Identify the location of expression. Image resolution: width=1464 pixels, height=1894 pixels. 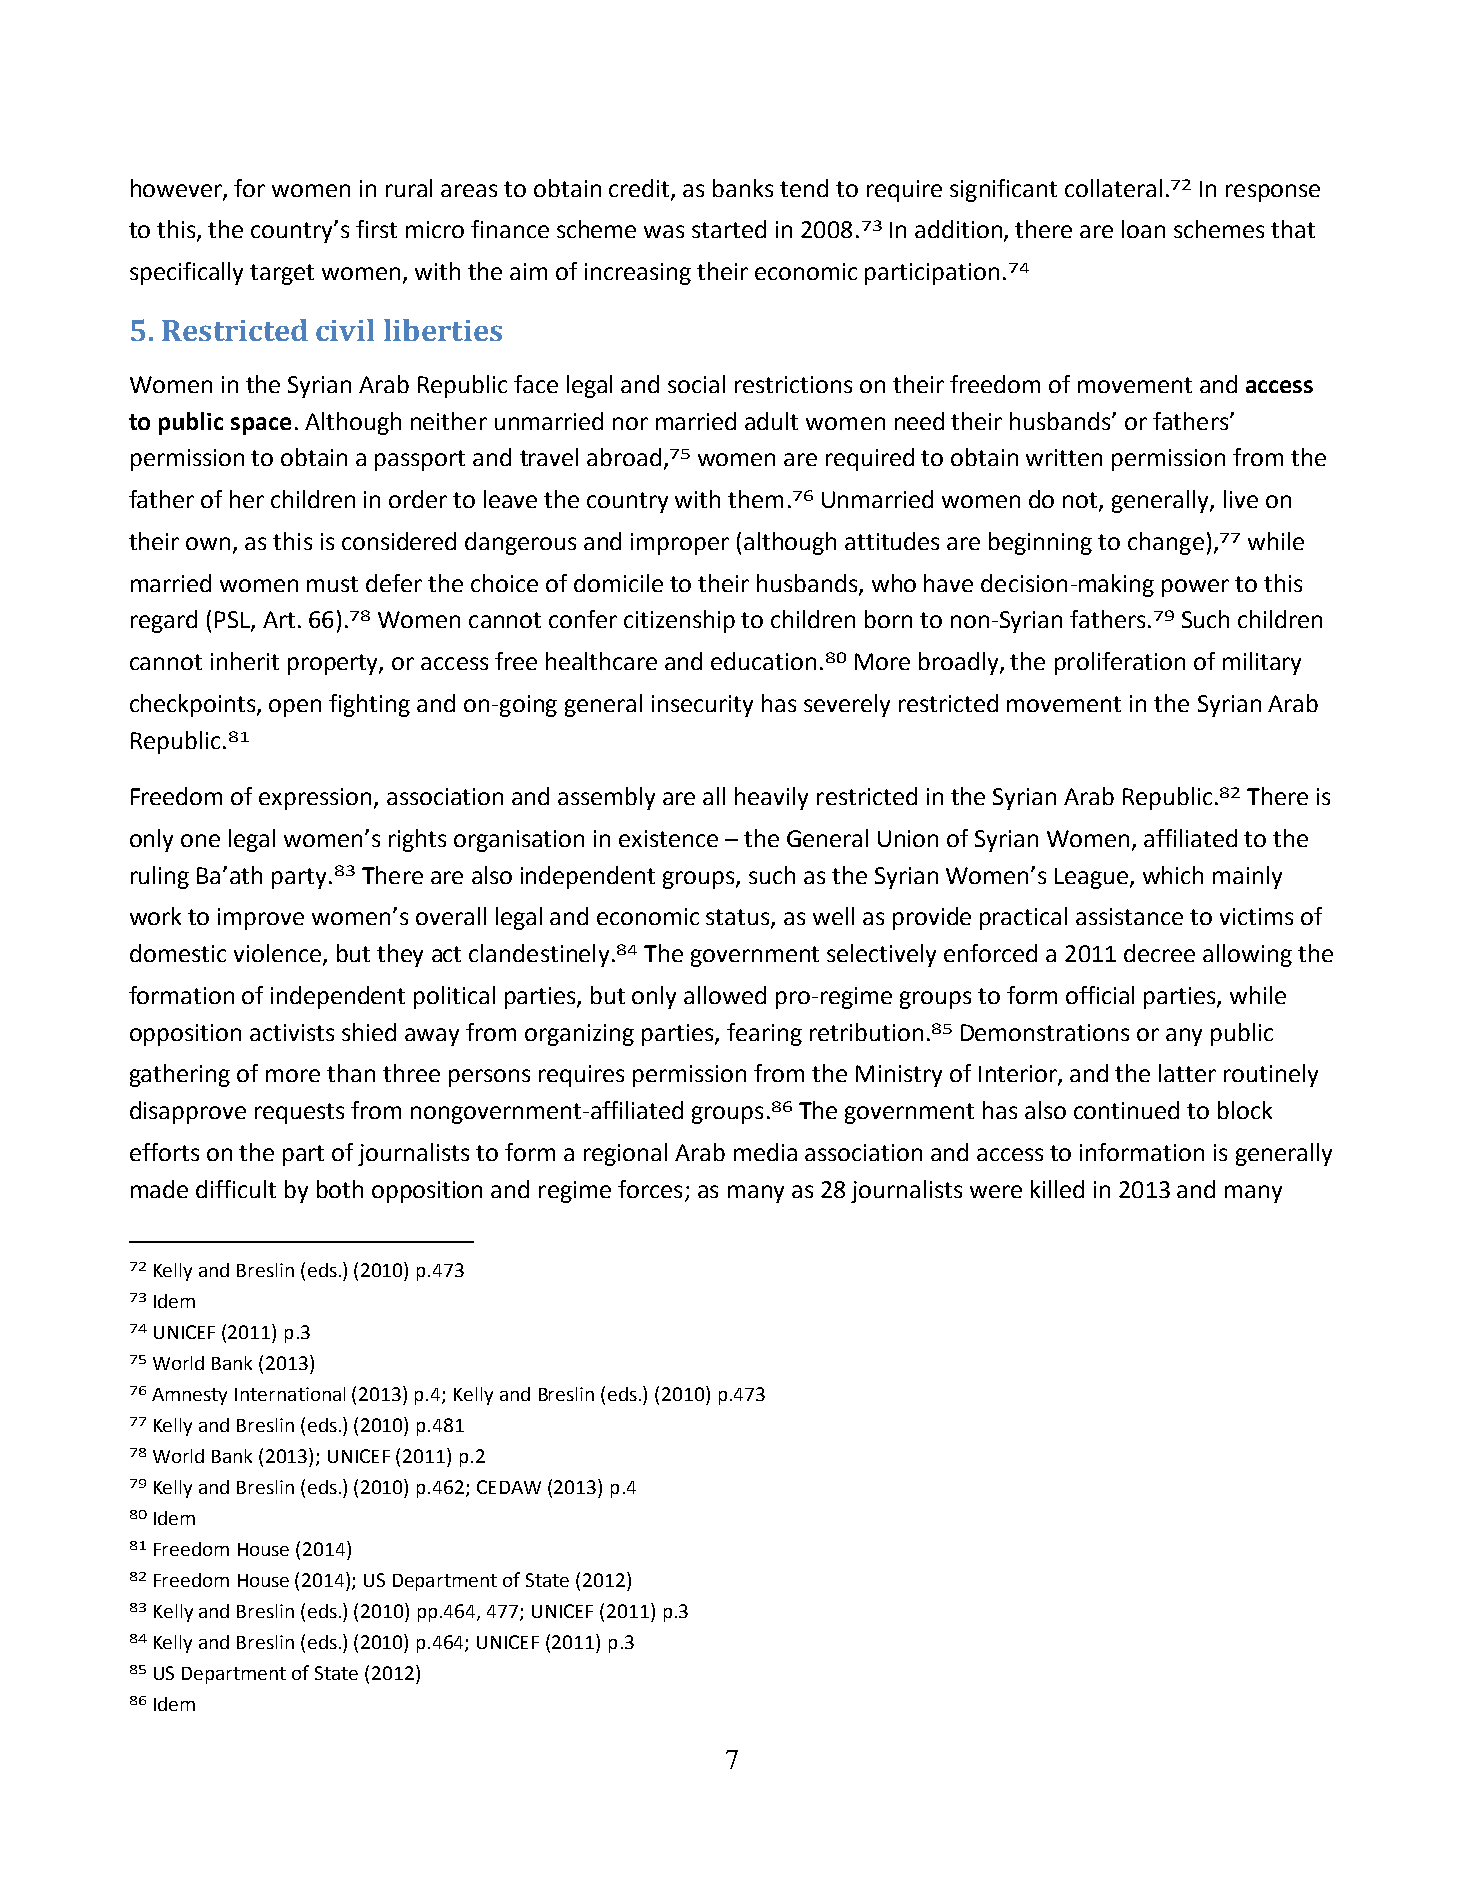
(317, 799).
